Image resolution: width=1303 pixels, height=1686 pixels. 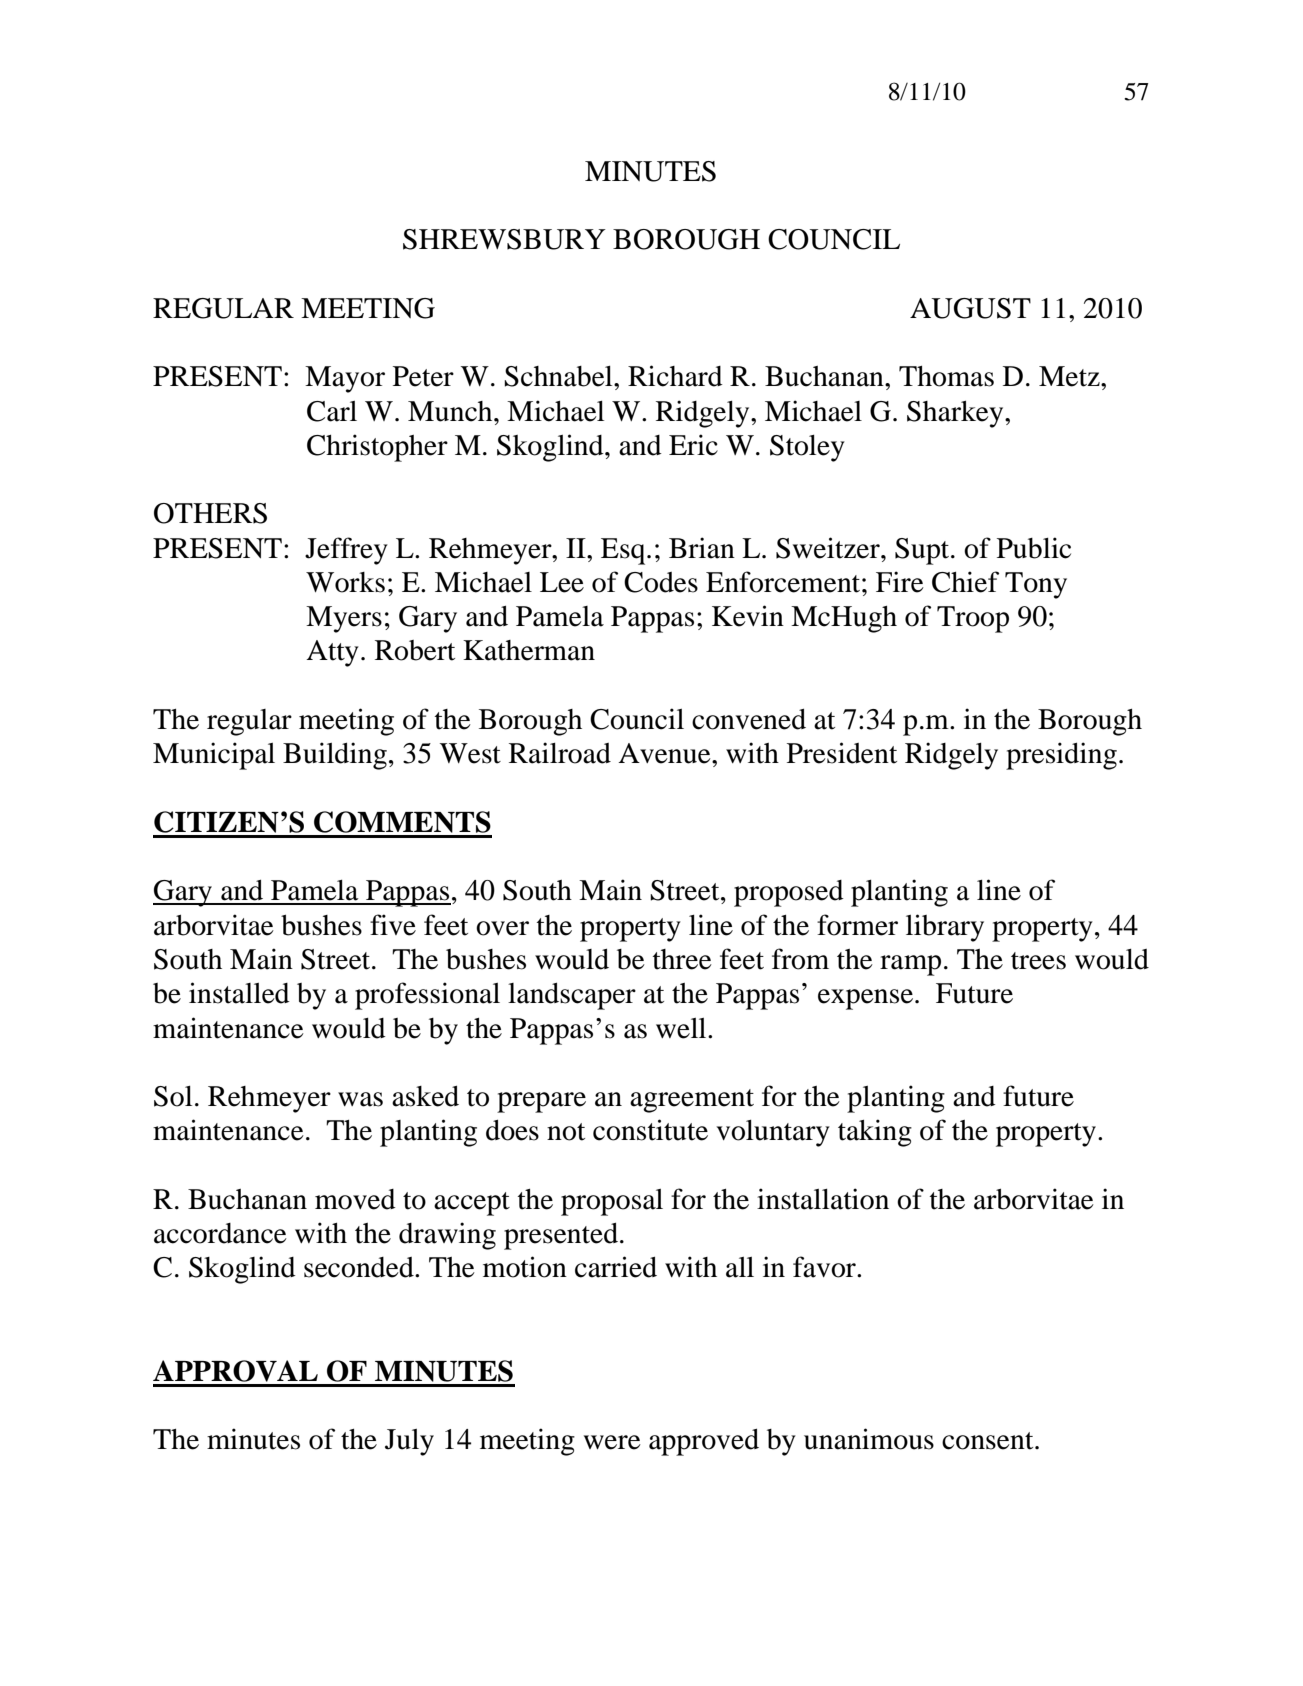 What do you see at coordinates (504, 239) in the screenshot?
I see `SHREWSBURY` at bounding box center [504, 239].
